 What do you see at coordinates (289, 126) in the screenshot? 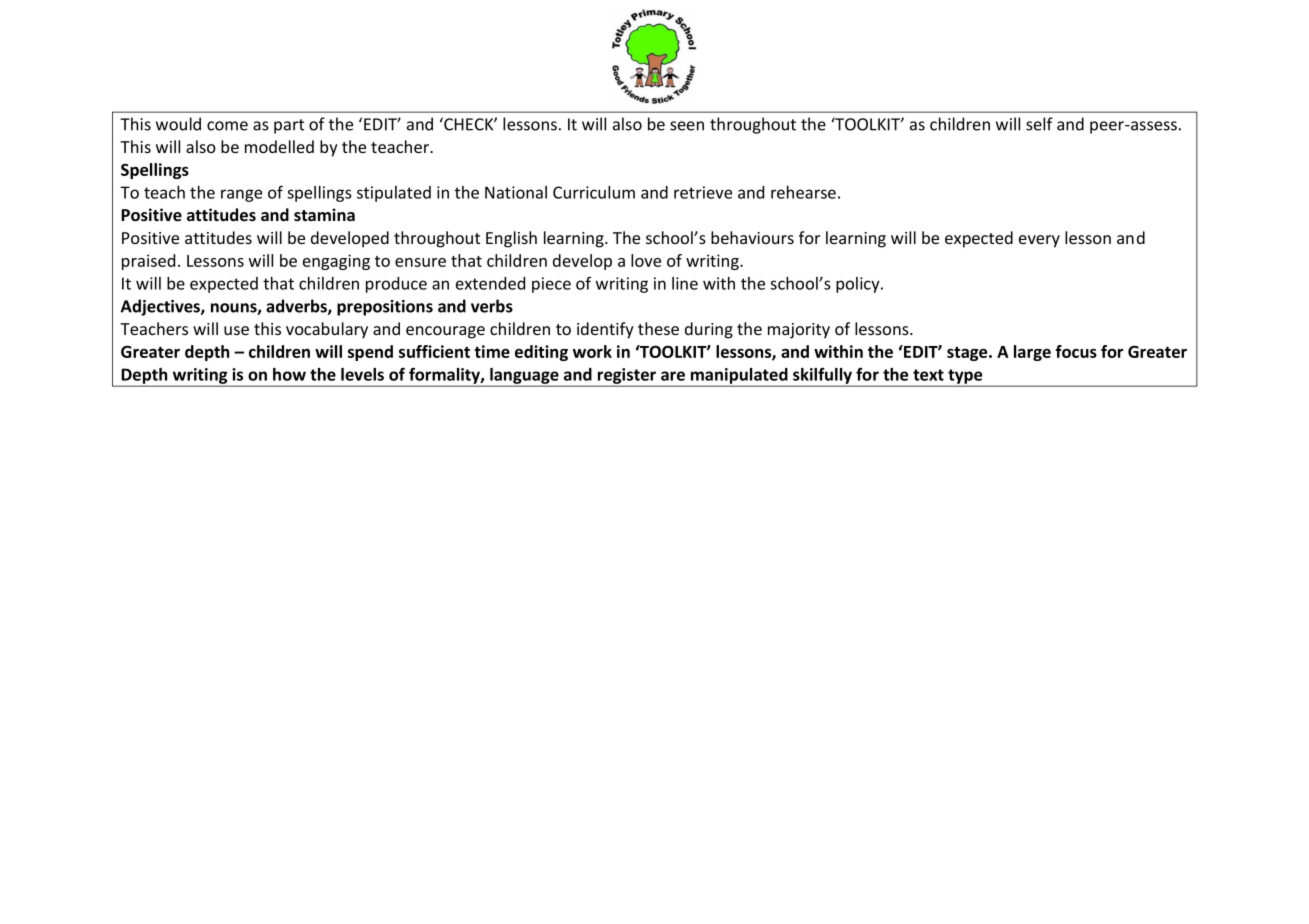
I see `part` at bounding box center [289, 126].
